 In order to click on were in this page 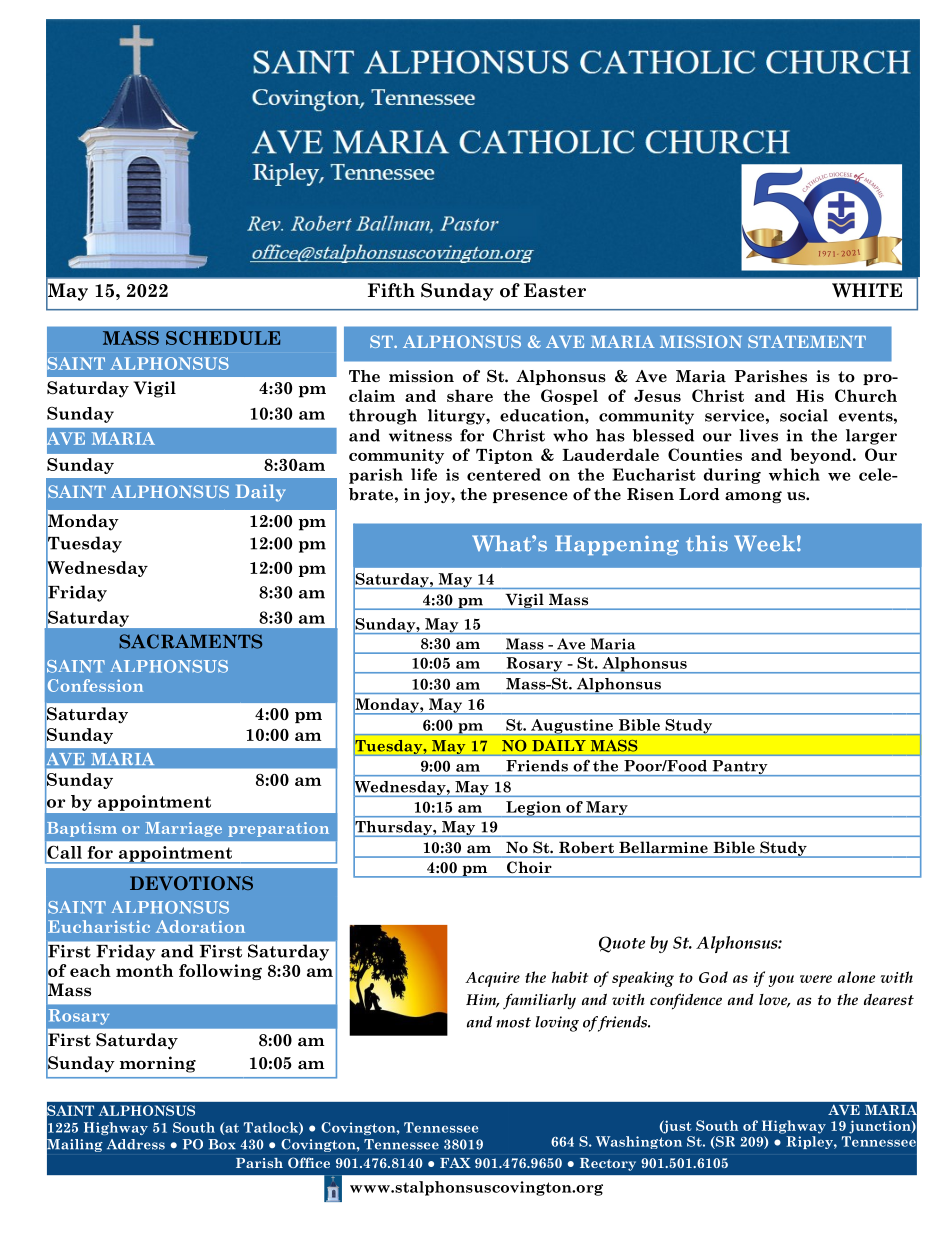, I will do `click(816, 979)`.
